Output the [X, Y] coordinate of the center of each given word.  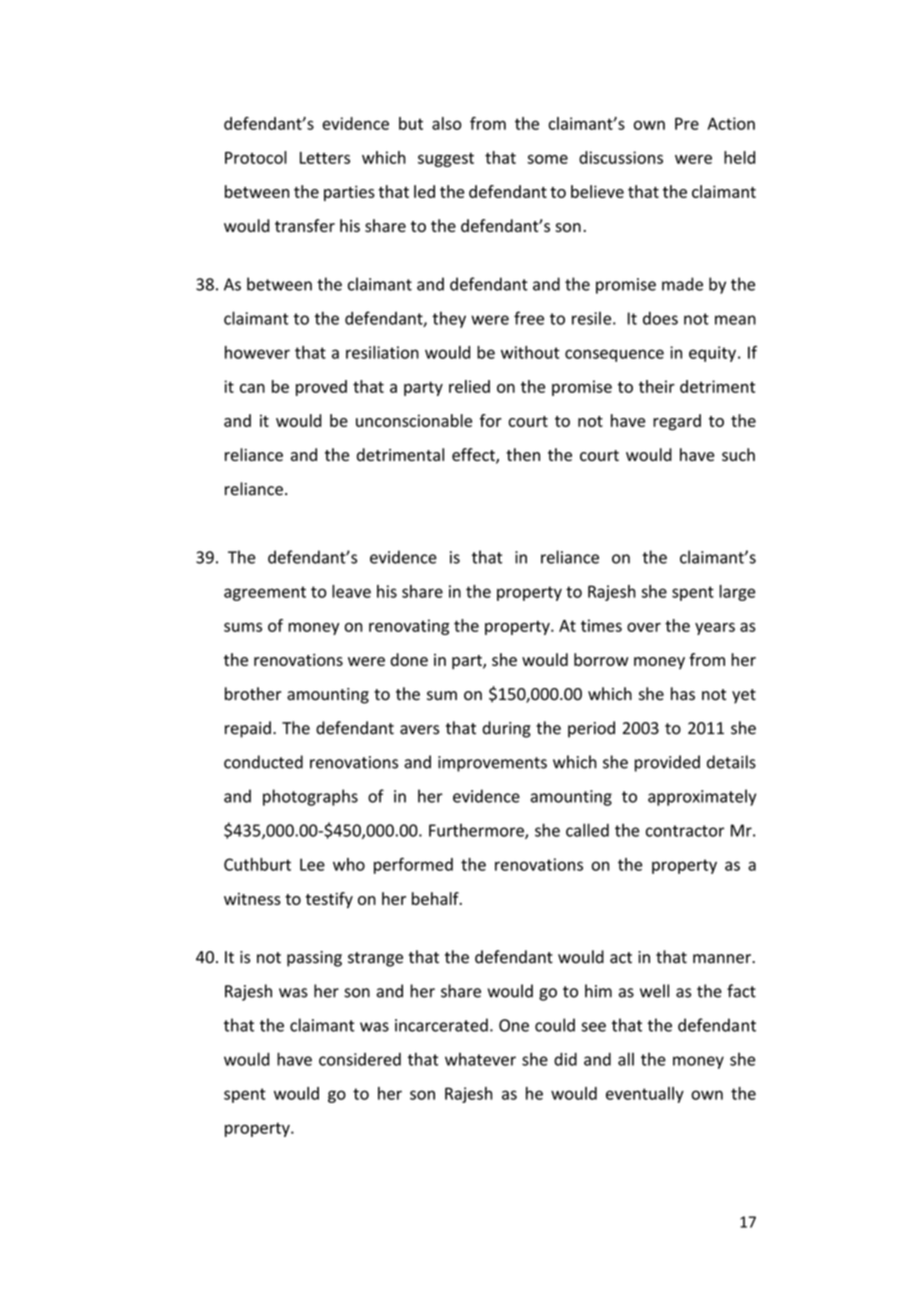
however [257, 352]
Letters [325, 158]
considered [360, 1059]
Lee [312, 864]
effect [474, 456]
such [738, 454]
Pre [687, 124]
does [660, 318]
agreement [265, 593]
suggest [446, 159]
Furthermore [477, 831]
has [683, 694]
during [507, 729]
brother [253, 694]
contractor [685, 831]
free [529, 318]
